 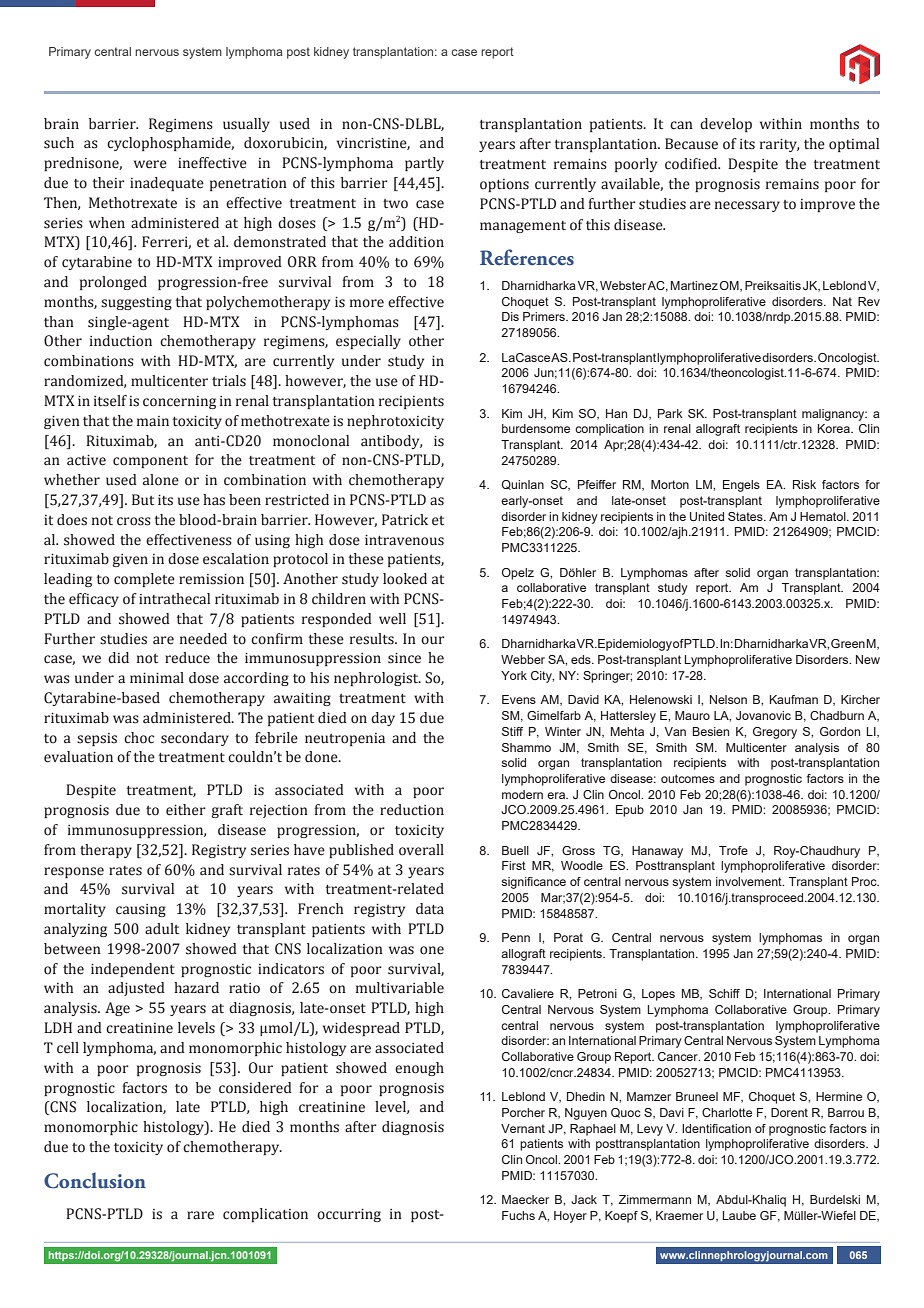 What do you see at coordinates (157, 678) in the document?
I see `minimal` at bounding box center [157, 678].
